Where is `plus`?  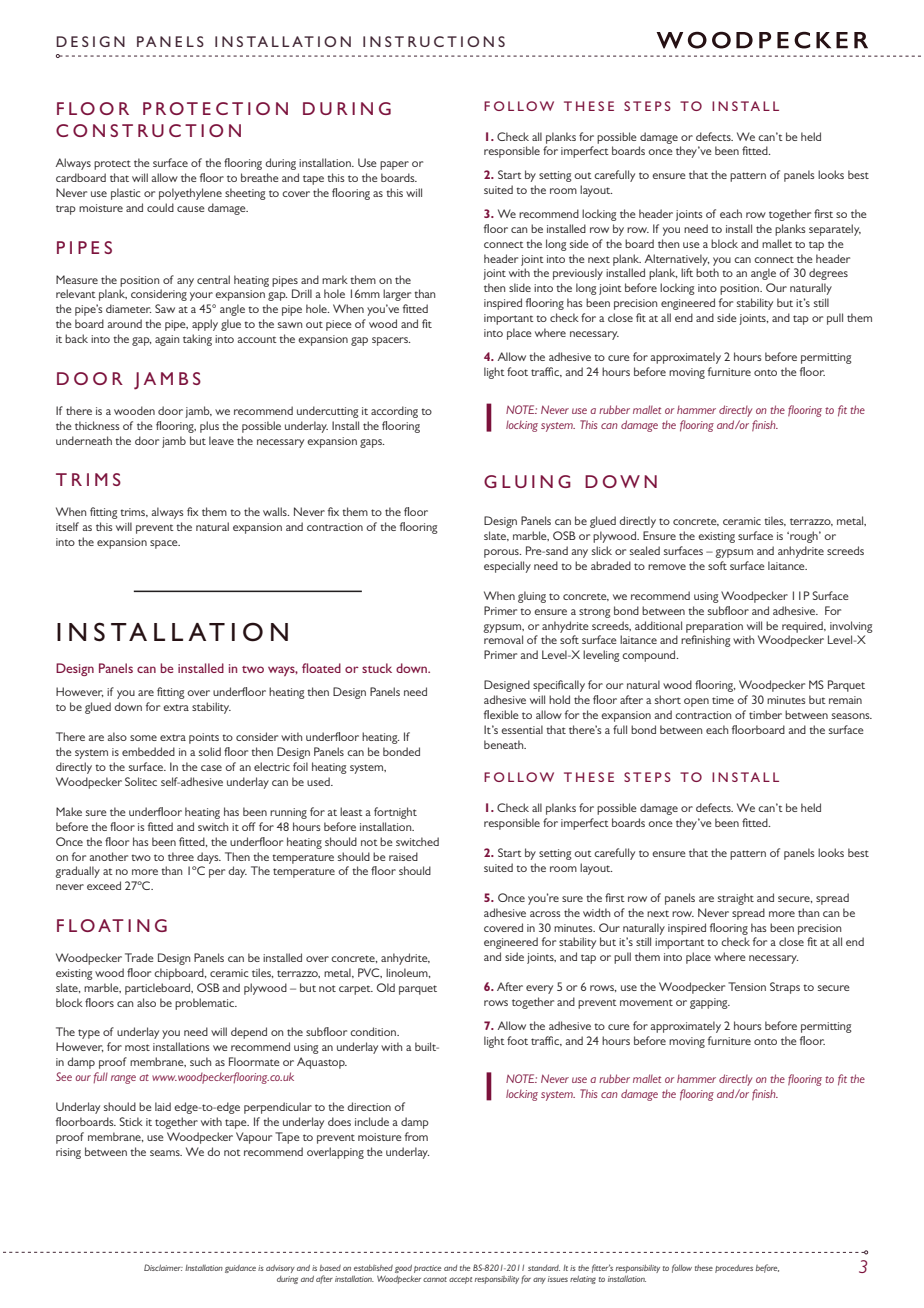
plus is located at coordinates (209, 427).
